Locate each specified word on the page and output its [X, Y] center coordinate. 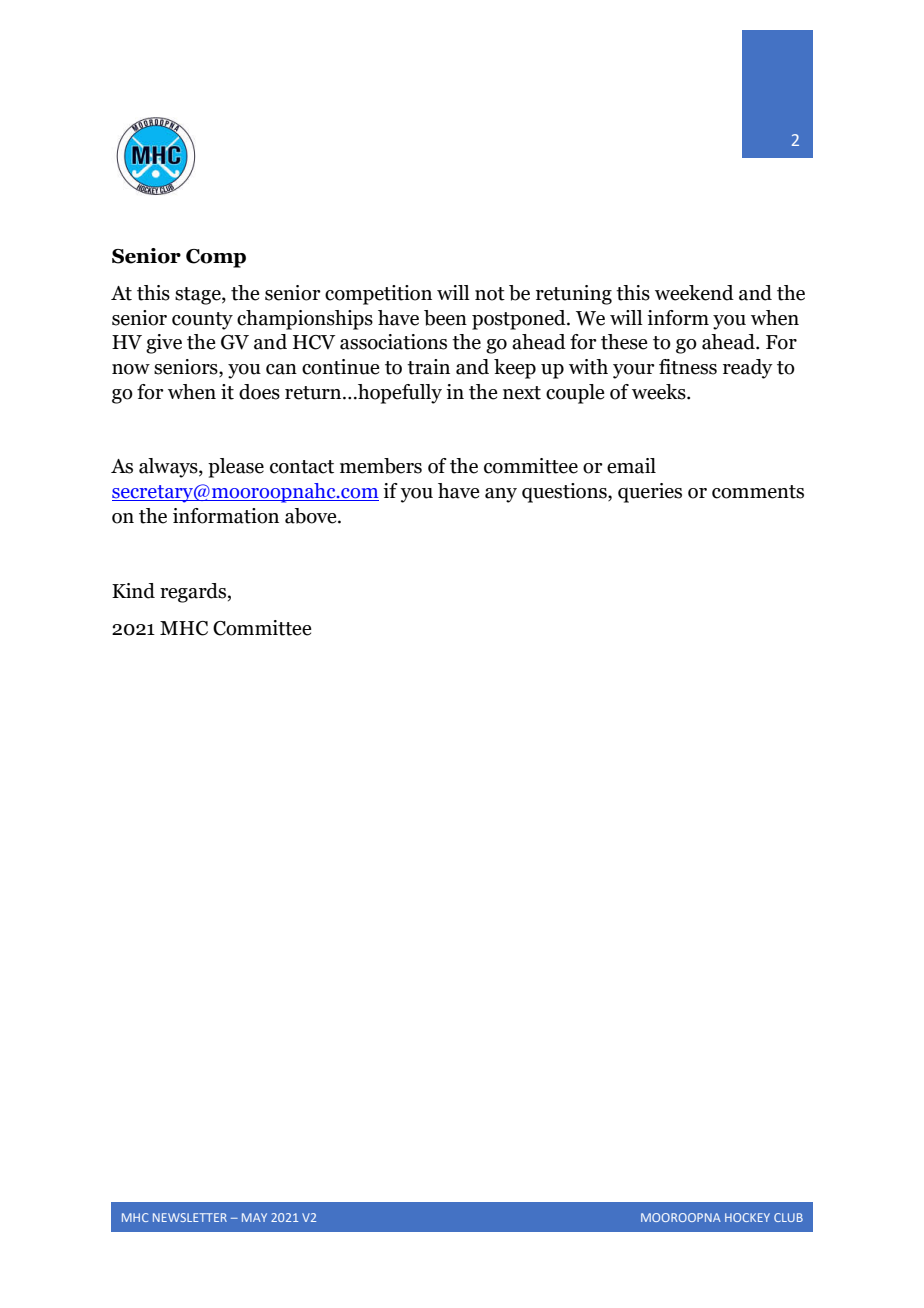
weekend [694, 293]
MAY [254, 1217]
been [445, 318]
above [312, 516]
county [202, 321]
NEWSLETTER [190, 1217]
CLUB [788, 1217]
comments [758, 492]
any [501, 495]
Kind [133, 591]
